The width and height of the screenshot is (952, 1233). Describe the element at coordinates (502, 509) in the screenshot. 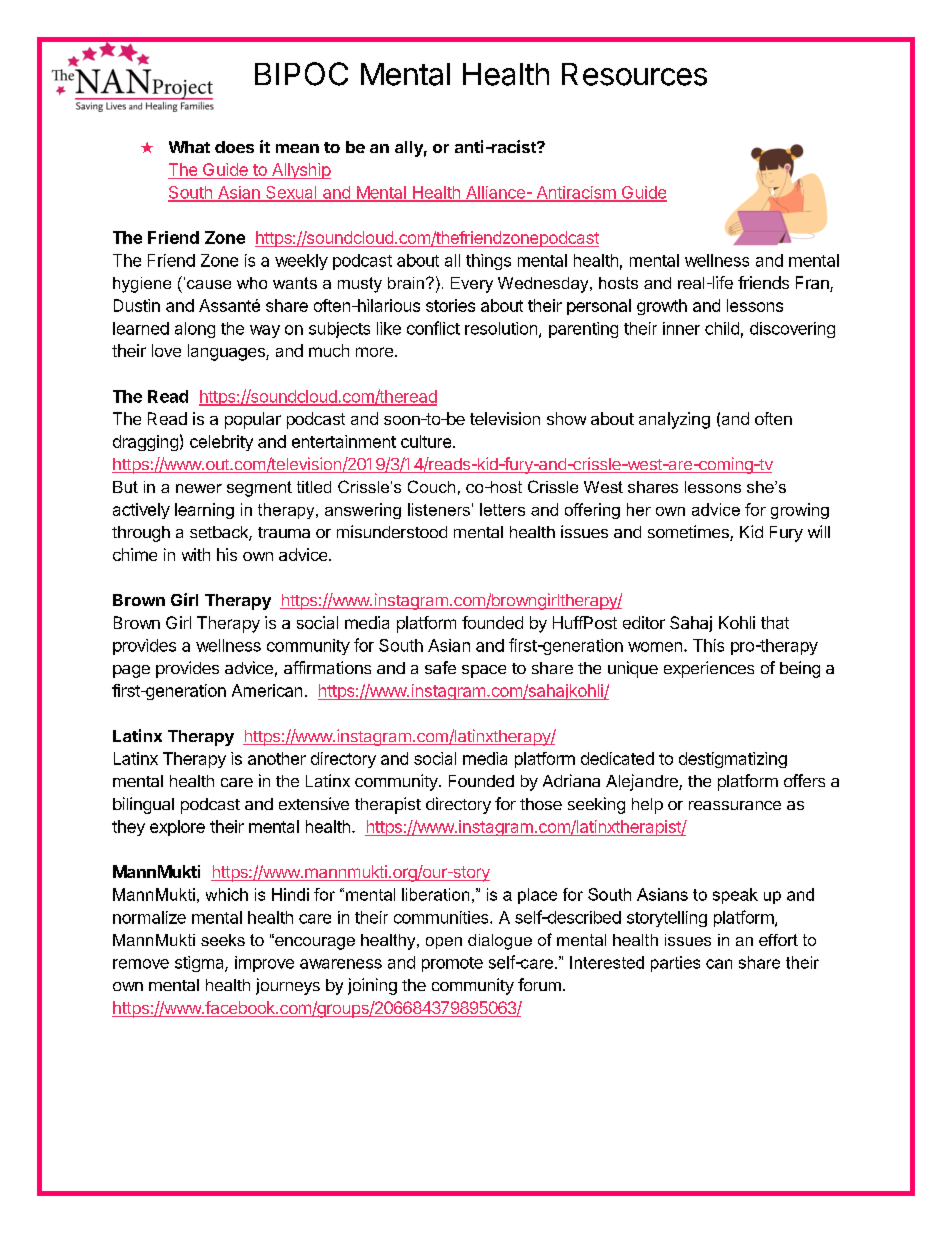

I see `letters` at that location.
